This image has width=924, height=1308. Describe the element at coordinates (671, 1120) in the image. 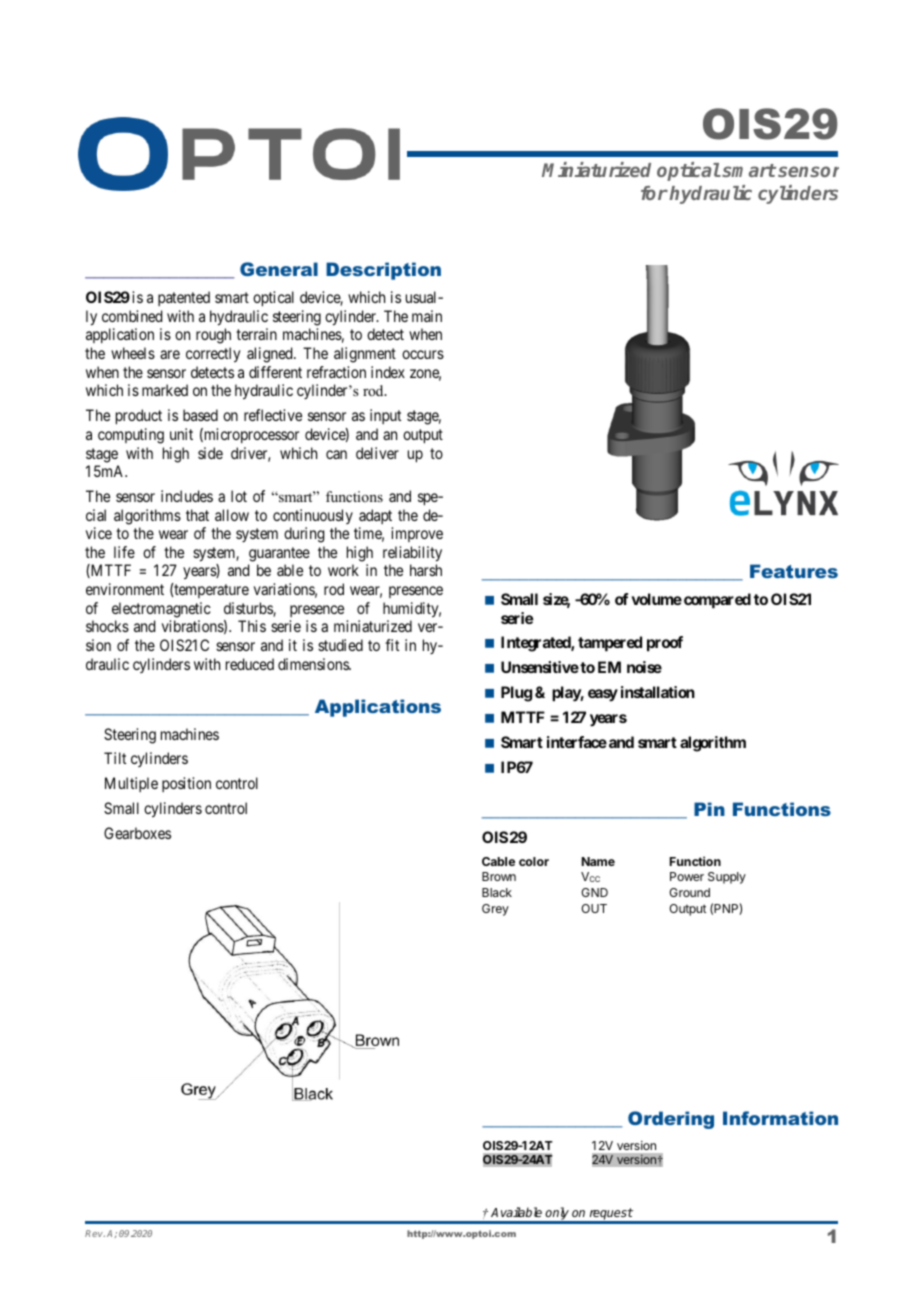

I see `Ordering` at that location.
